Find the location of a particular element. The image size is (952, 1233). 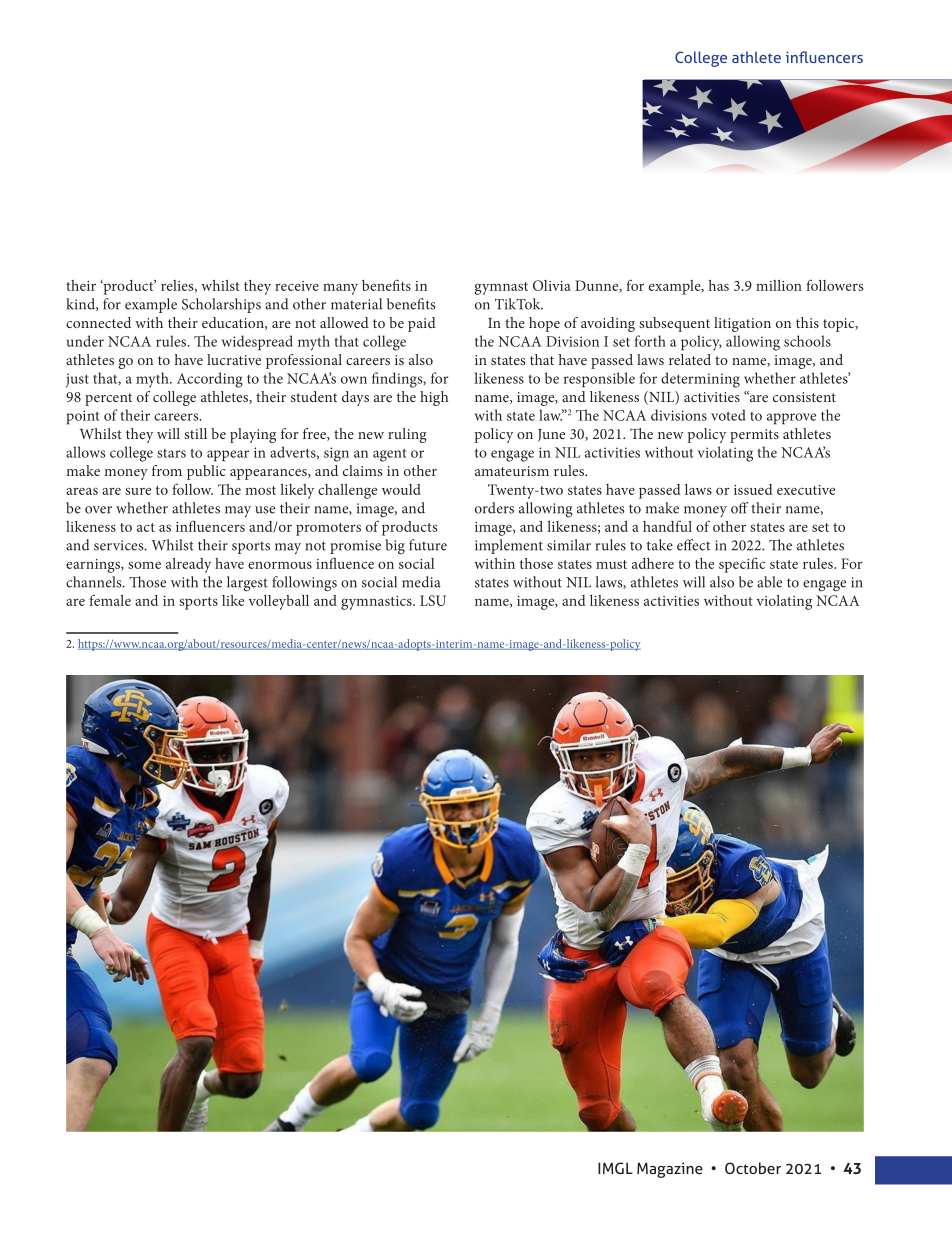

October is located at coordinates (753, 1168).
